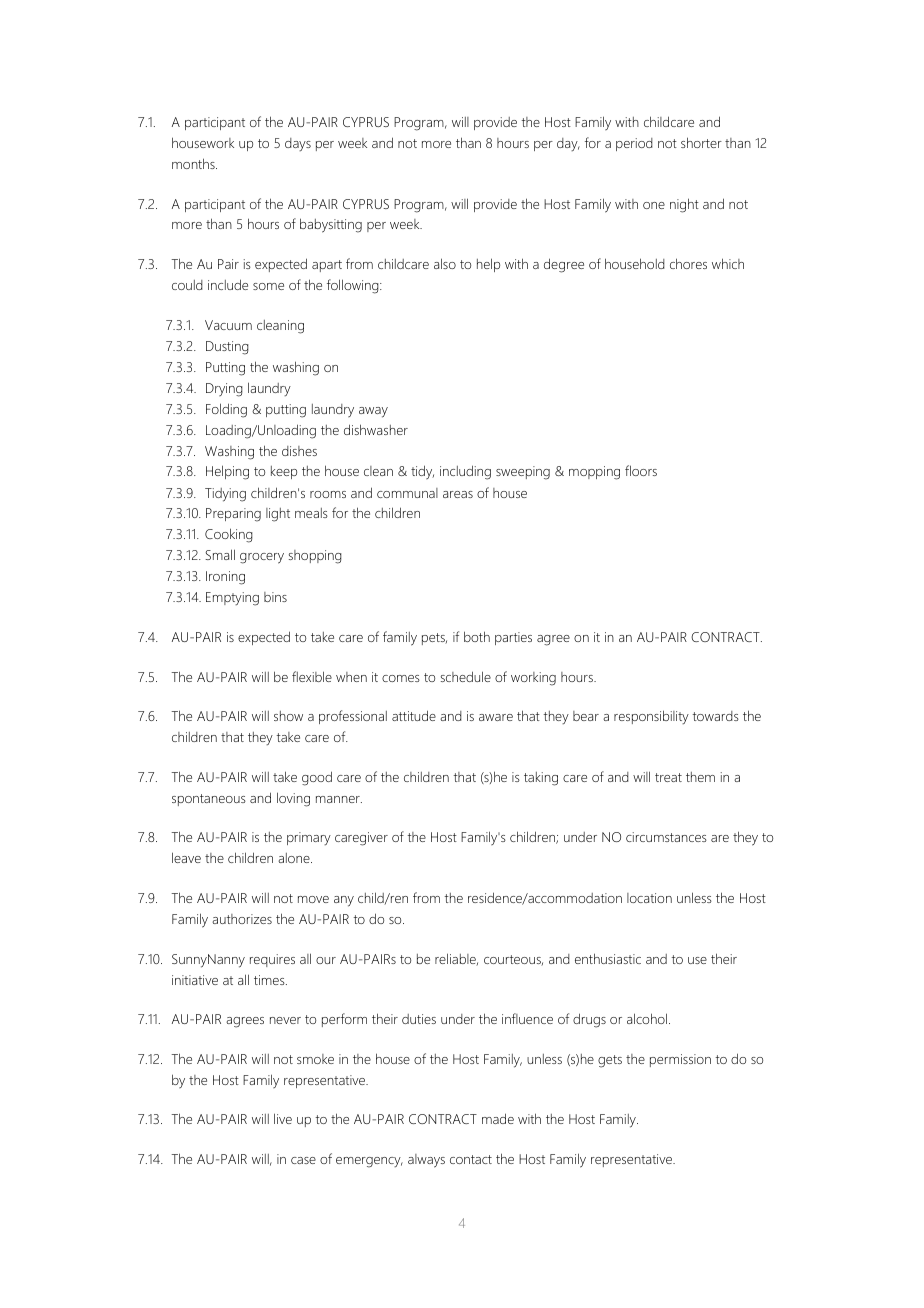 The height and width of the document is (1308, 924). Describe the element at coordinates (233, 515) in the document. I see `Preparing` at that location.
